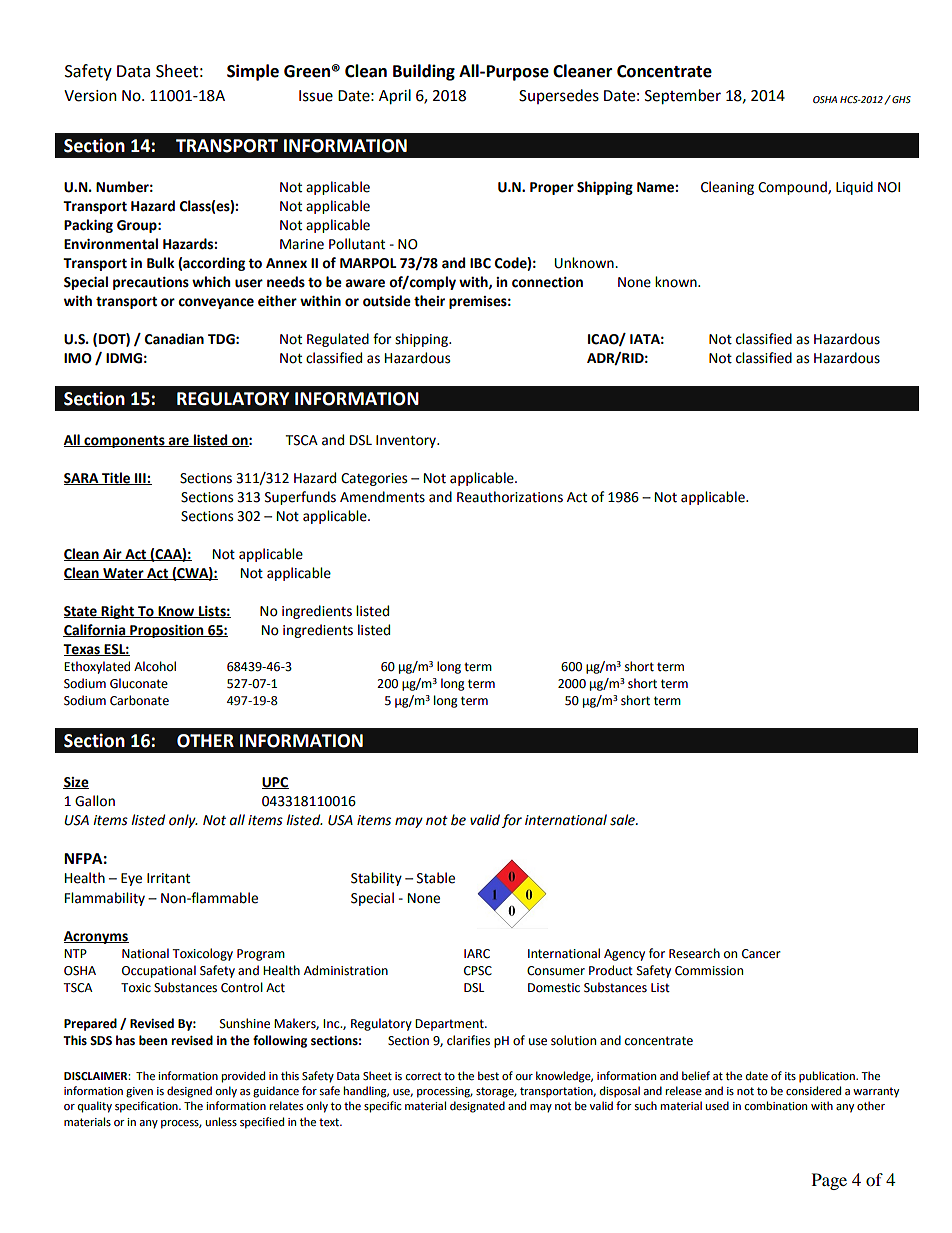 Image resolution: width=952 pixels, height=1233 pixels. I want to click on Supersedes, so click(559, 96).
